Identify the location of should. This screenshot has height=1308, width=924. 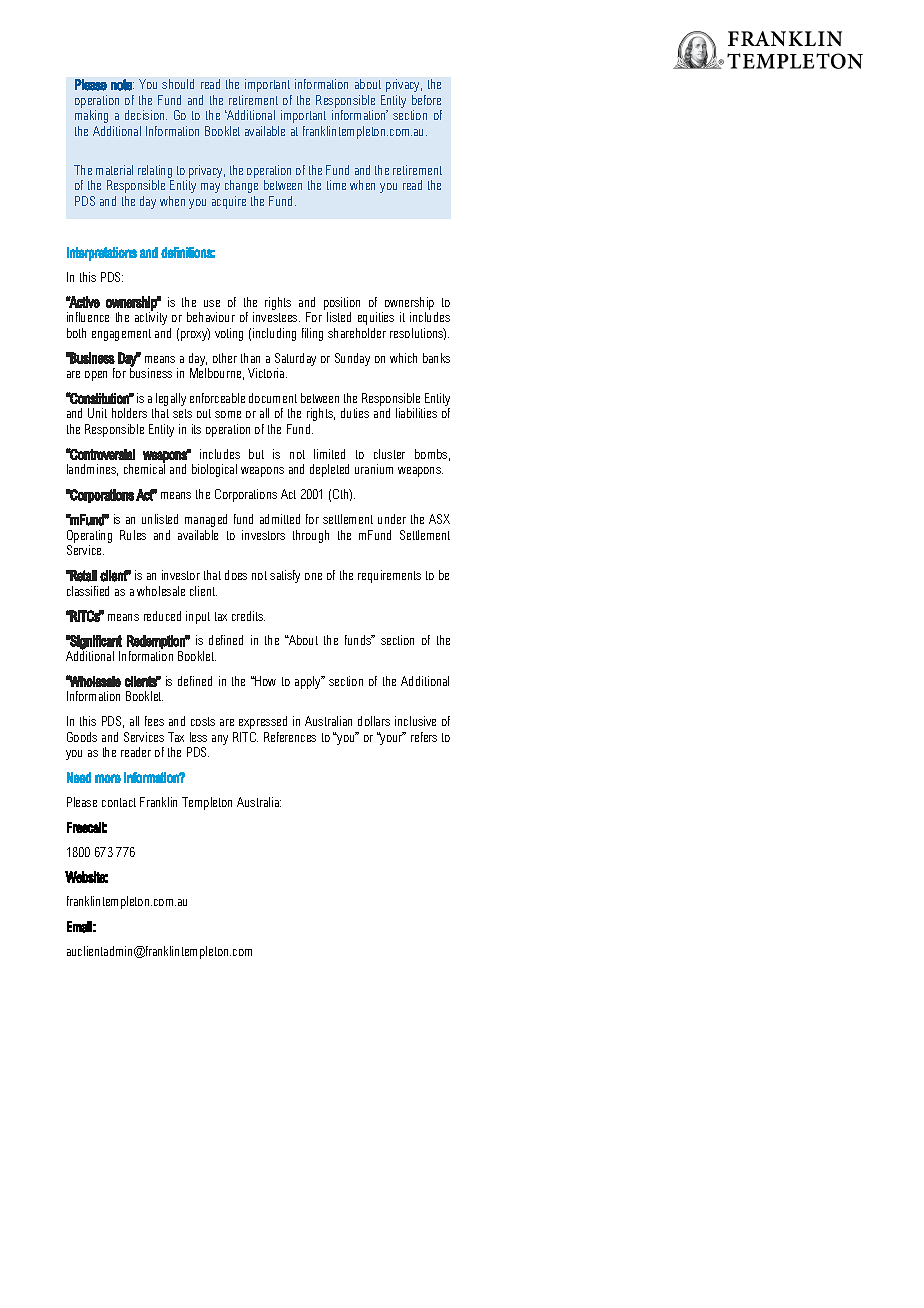
(178, 84).
